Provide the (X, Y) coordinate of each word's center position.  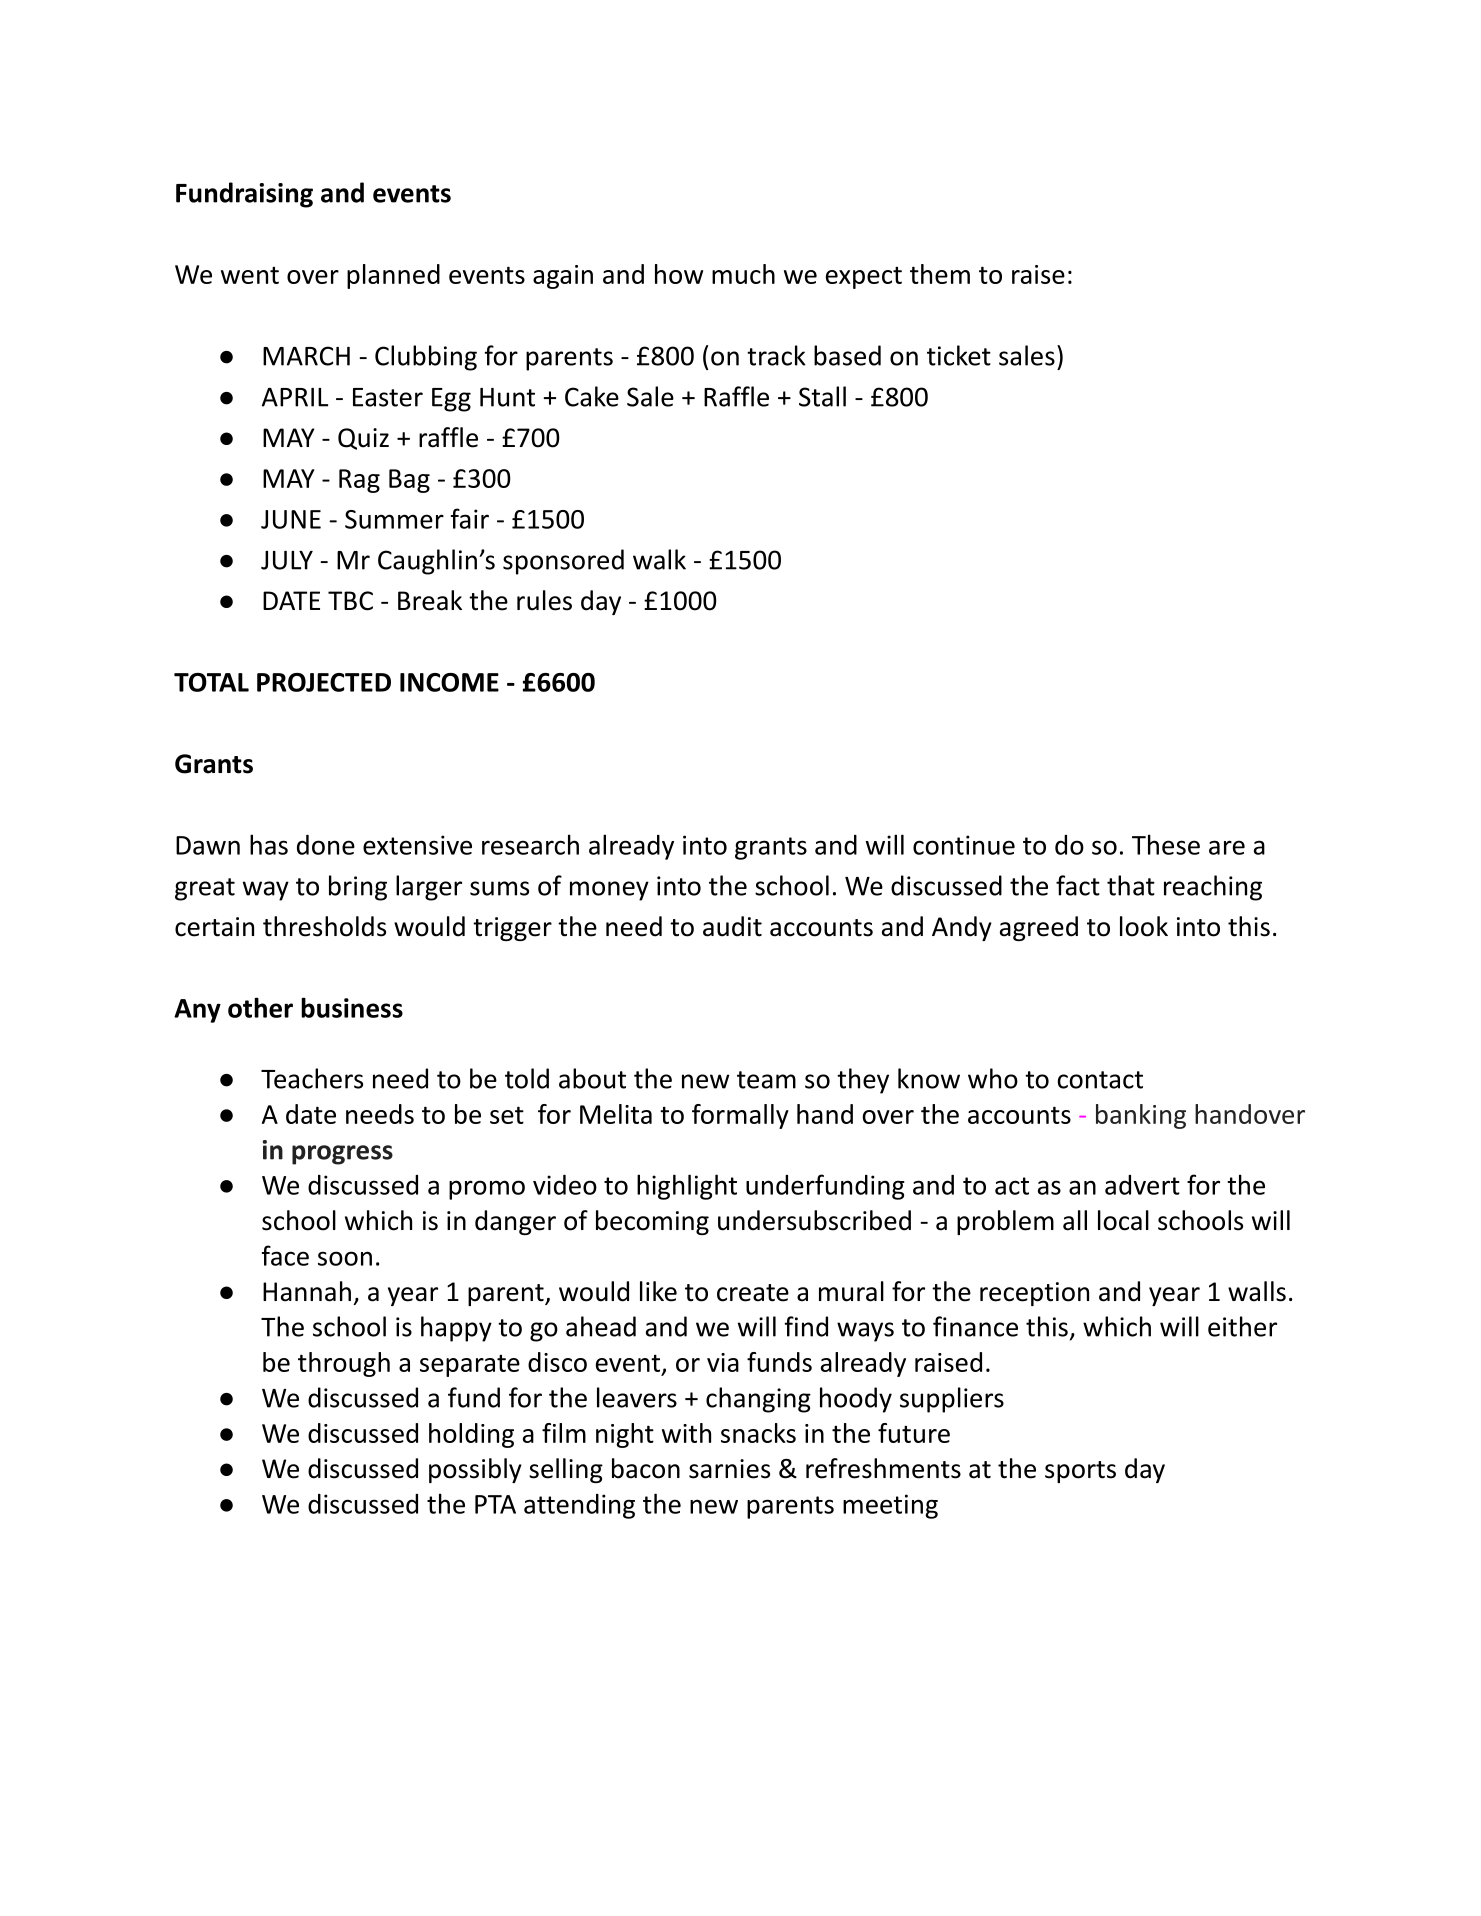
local (1123, 1220)
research (530, 844)
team (766, 1080)
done (326, 845)
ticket (959, 355)
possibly (475, 1470)
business (352, 1007)
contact (1100, 1080)
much (743, 274)
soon (345, 1258)
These (1166, 844)
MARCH (306, 356)
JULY (287, 560)
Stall (822, 396)
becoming (652, 1222)
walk (659, 559)
